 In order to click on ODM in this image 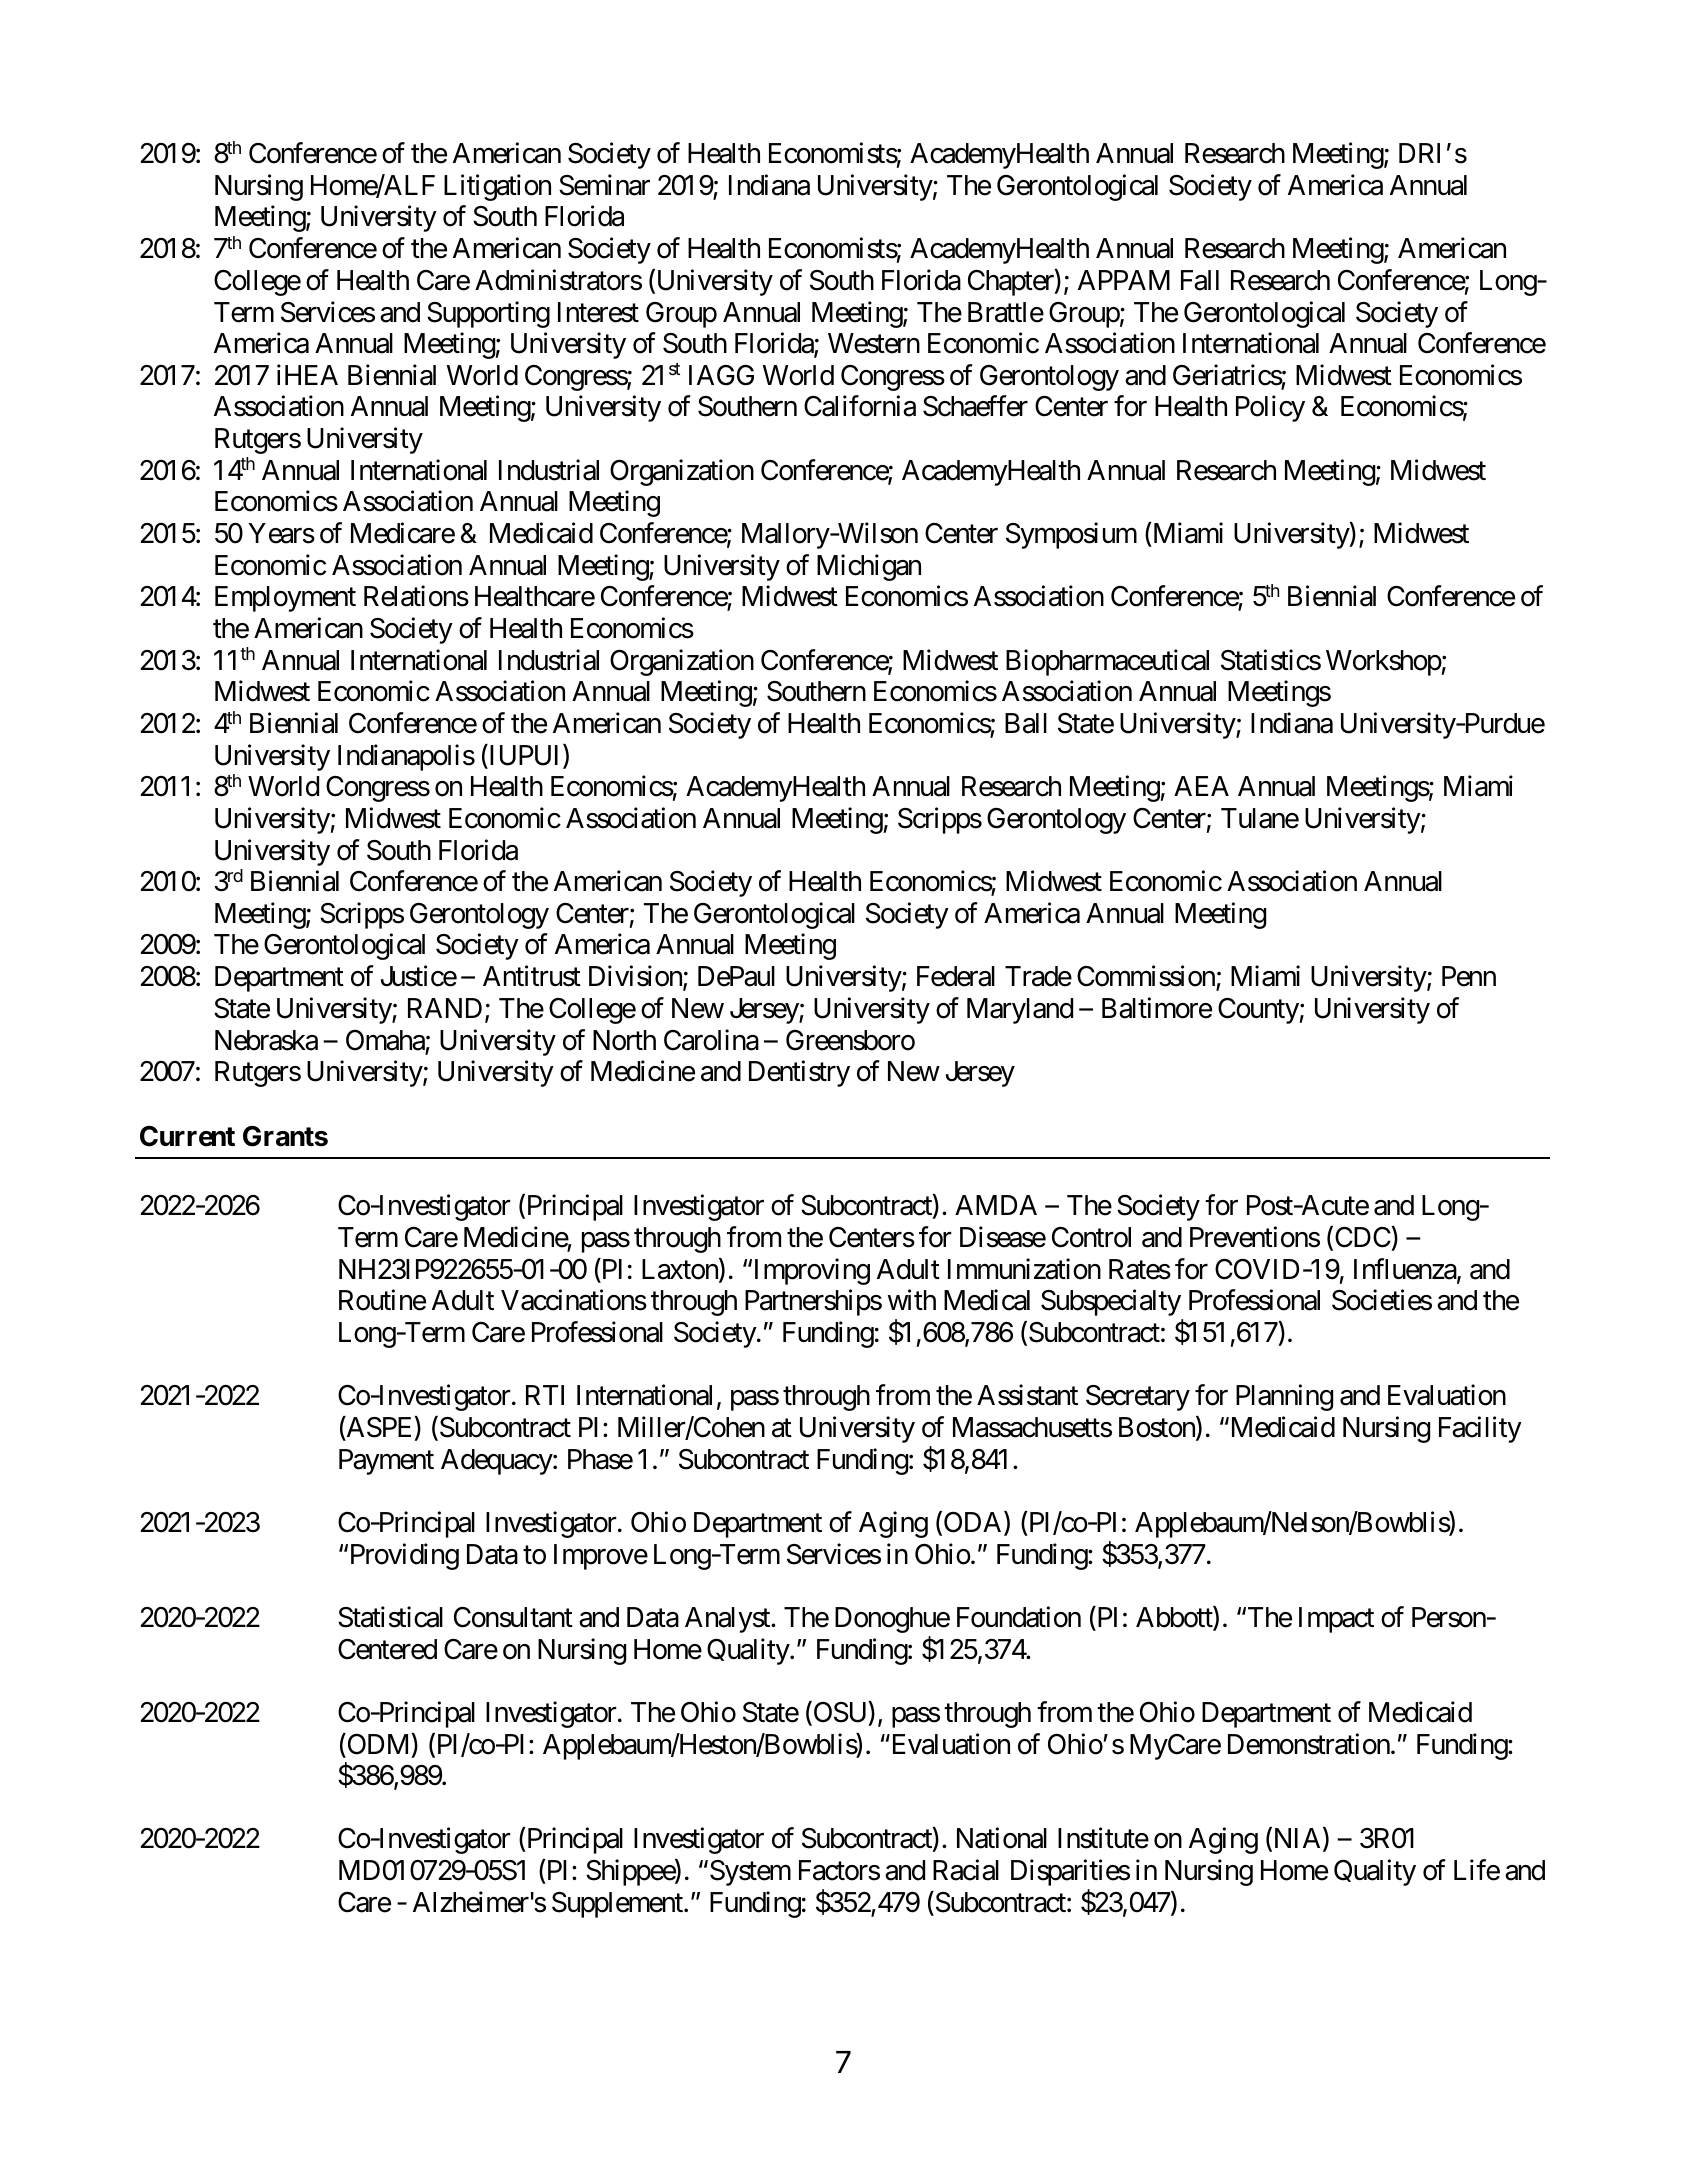, I will do `click(376, 1744)`.
